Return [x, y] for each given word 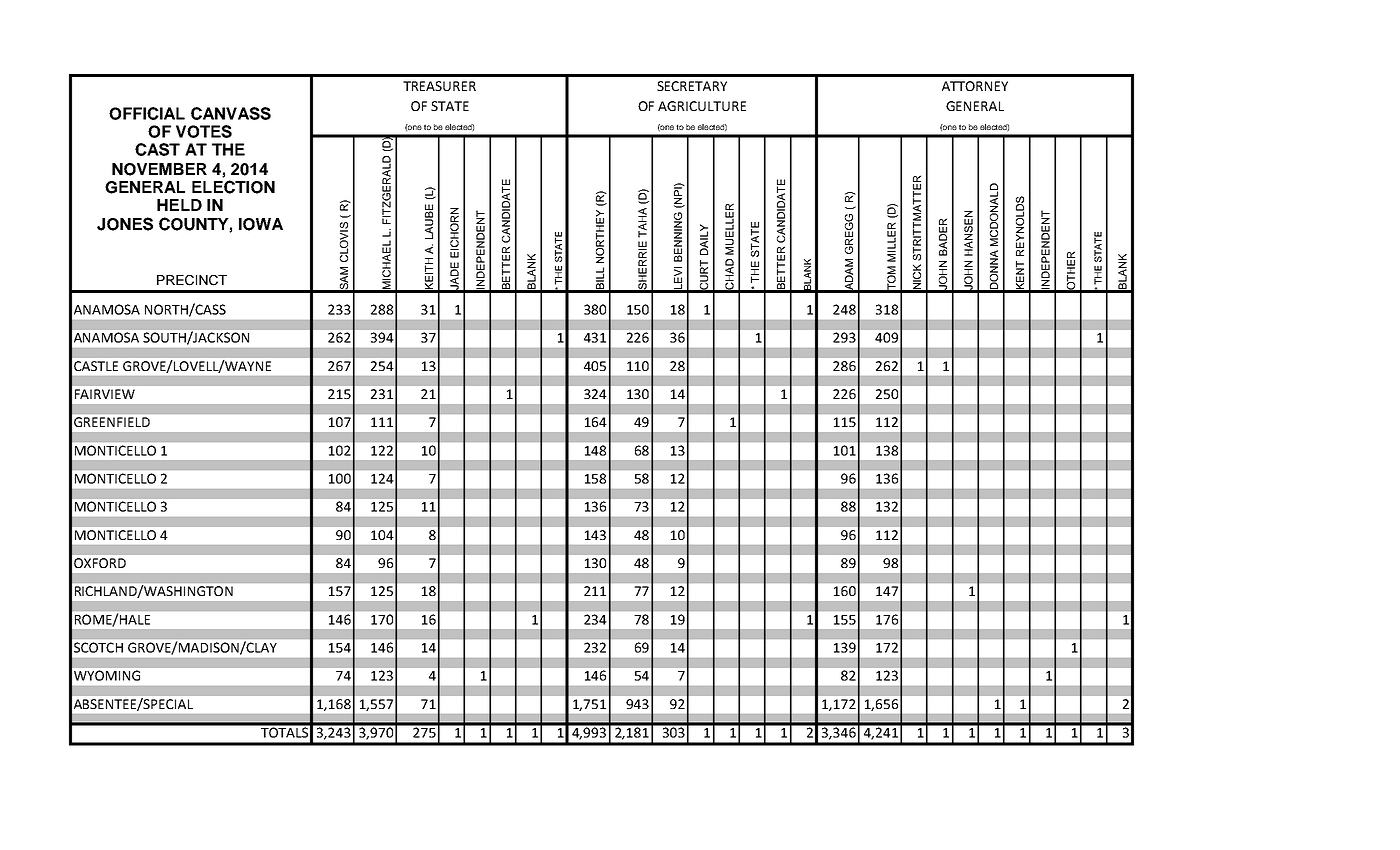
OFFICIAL [147, 113]
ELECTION [233, 187]
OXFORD [100, 563]
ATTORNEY [975, 86]
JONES [125, 224]
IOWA [261, 224]
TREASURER [439, 86]
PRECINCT [192, 280]
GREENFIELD [112, 422]
